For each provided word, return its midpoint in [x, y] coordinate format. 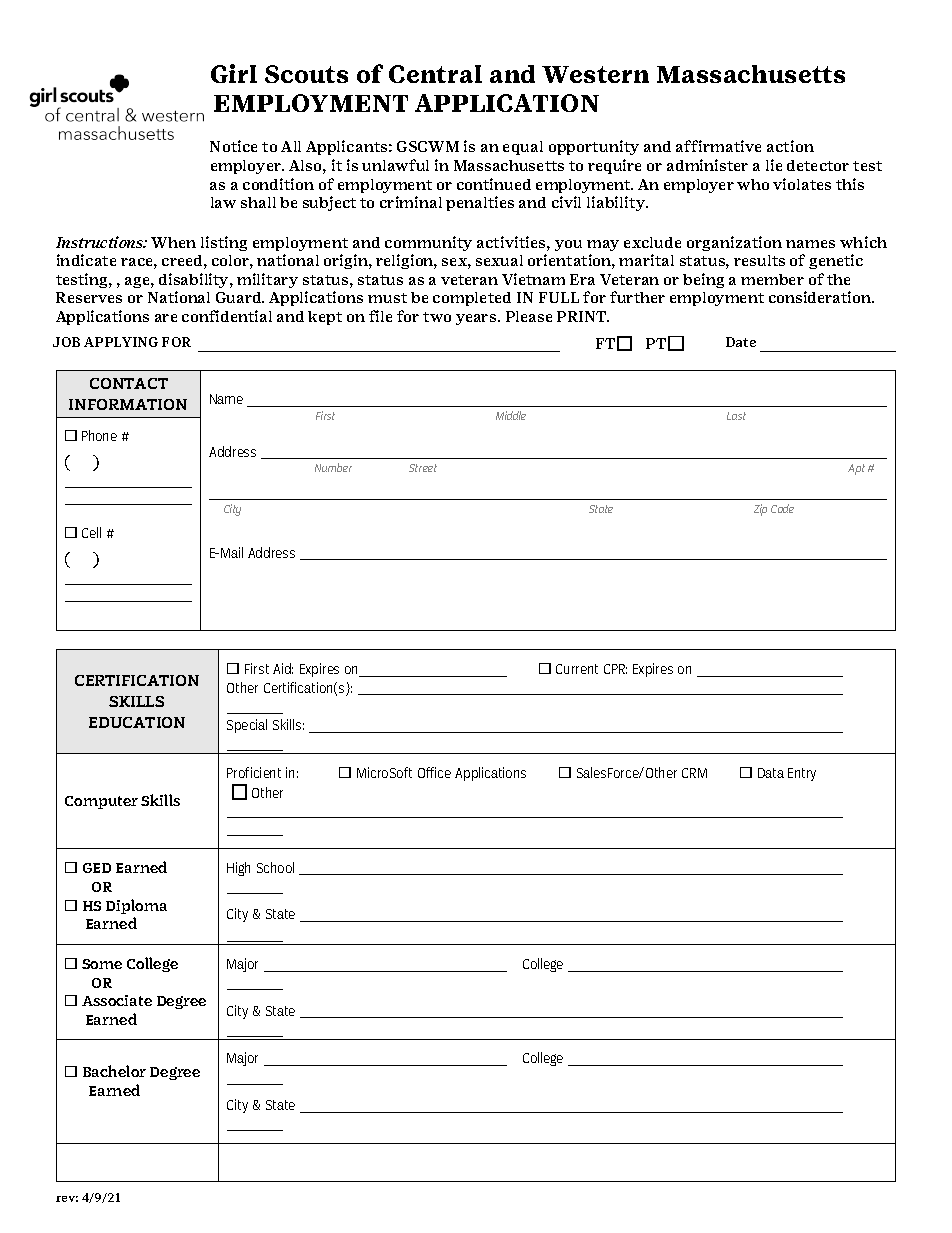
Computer [101, 802]
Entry [802, 774]
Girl [234, 73]
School [275, 867]
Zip [760, 510]
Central [435, 74]
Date [741, 342]
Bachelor [114, 1071]
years [477, 319]
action [790, 146]
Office [434, 772]
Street [423, 468]
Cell [91, 532]
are [166, 318]
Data [771, 773]
